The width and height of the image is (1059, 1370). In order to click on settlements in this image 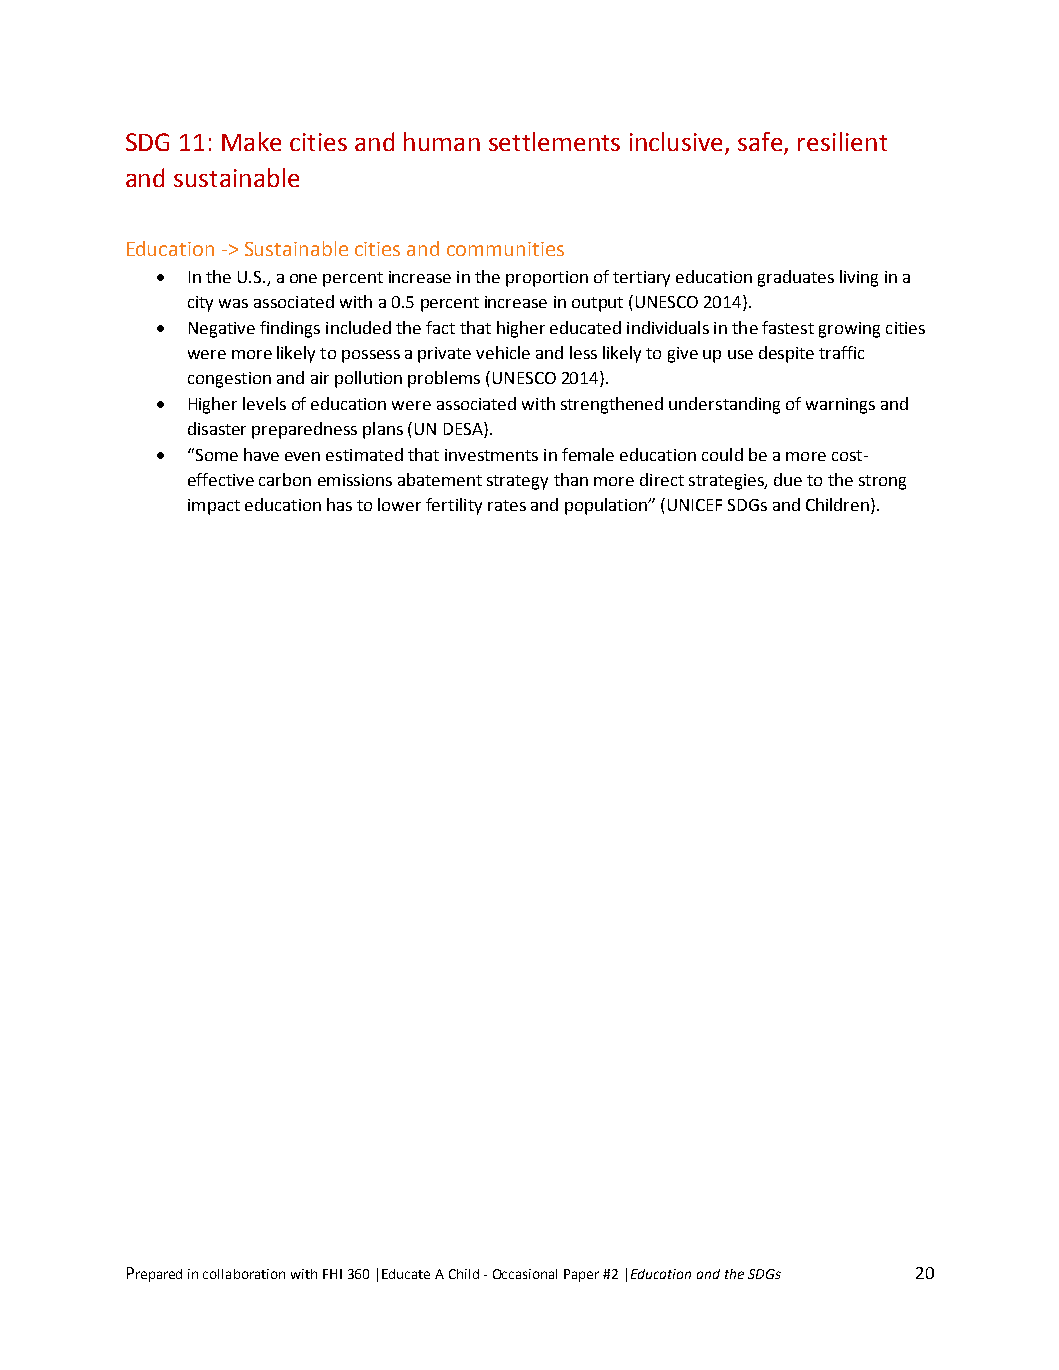, I will do `click(554, 141)`.
